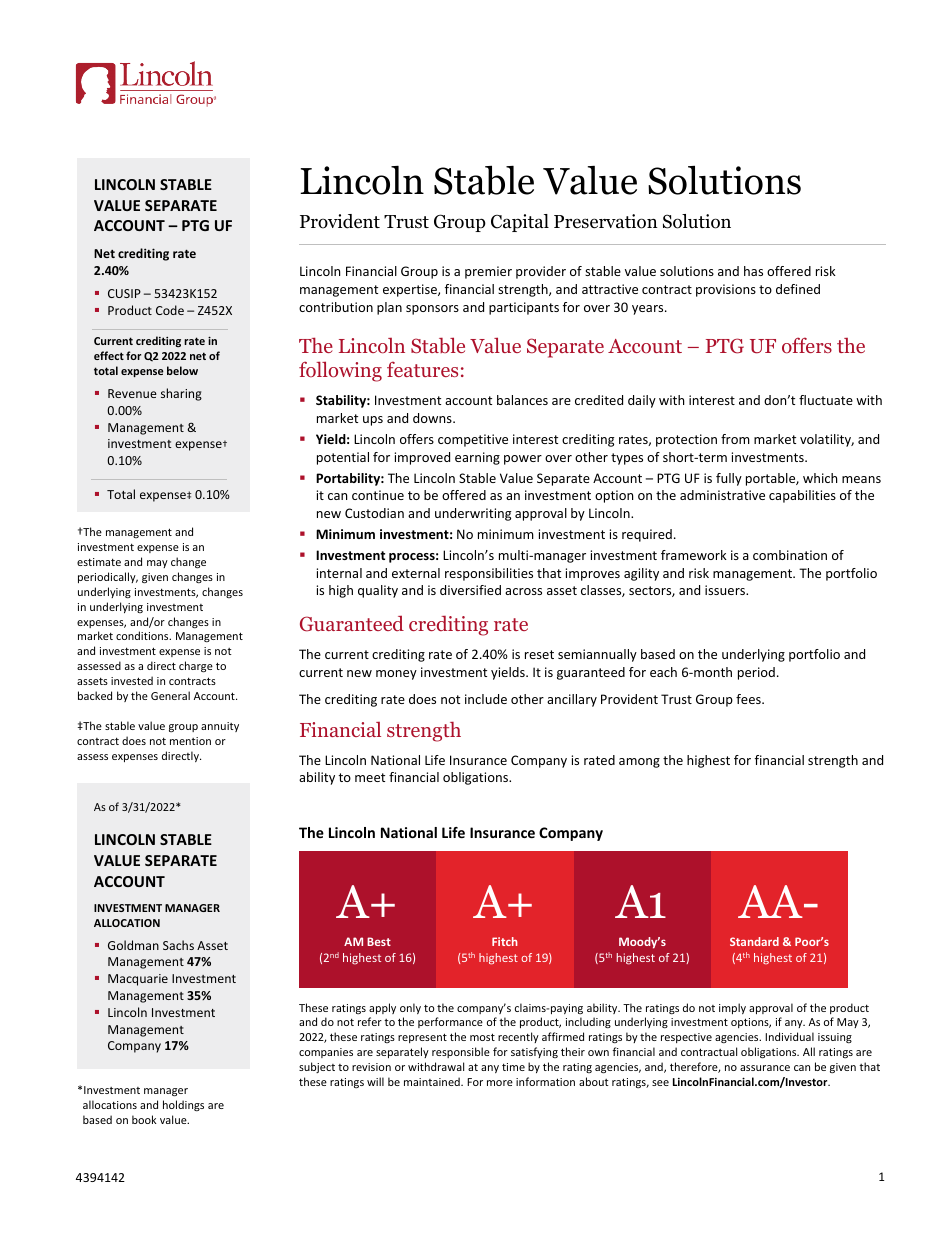 This page has width=952, height=1233. What do you see at coordinates (183, 1105) in the page?
I see `holdings` at bounding box center [183, 1105].
